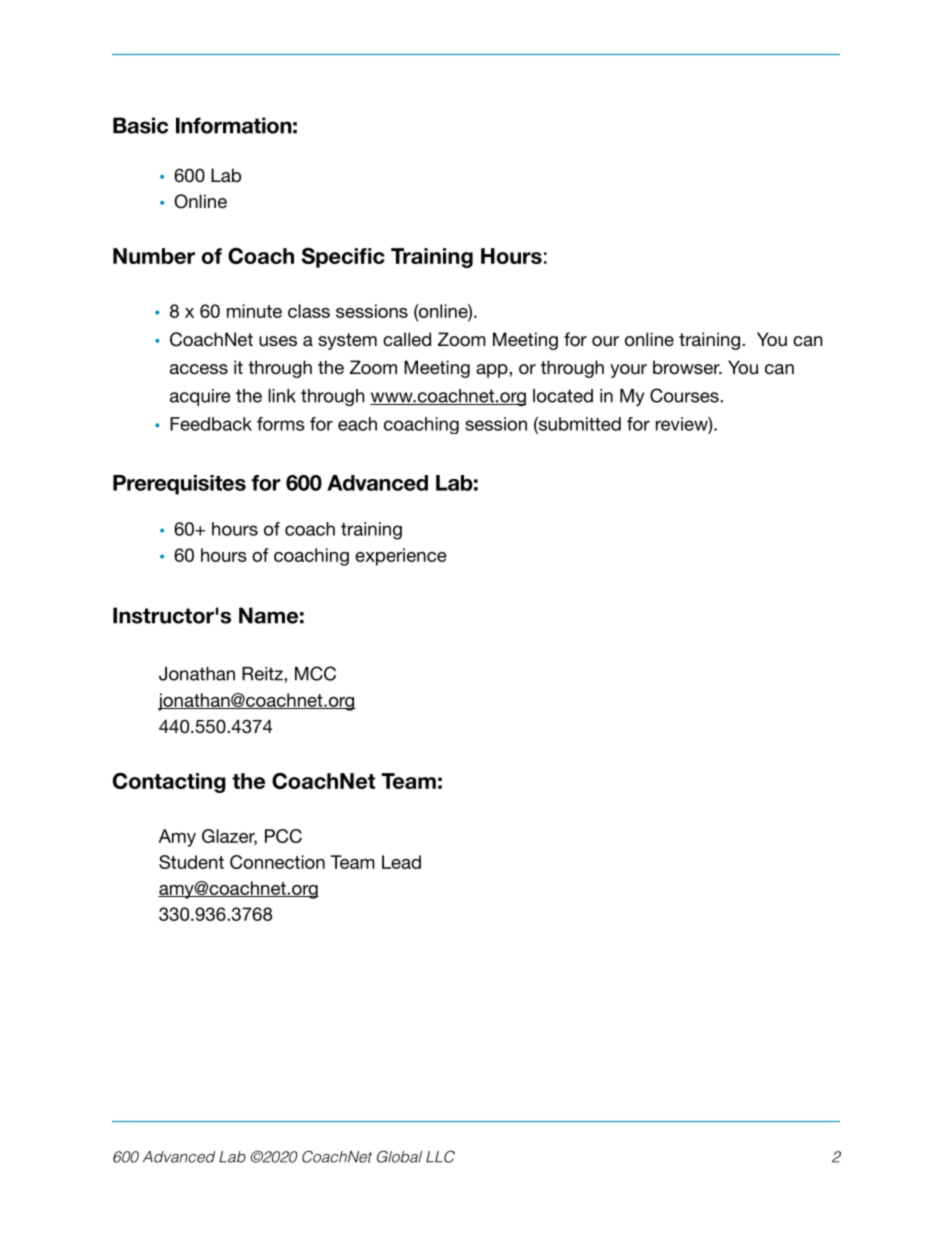 The image size is (952, 1233). What do you see at coordinates (628, 371) in the page?
I see `your` at bounding box center [628, 371].
